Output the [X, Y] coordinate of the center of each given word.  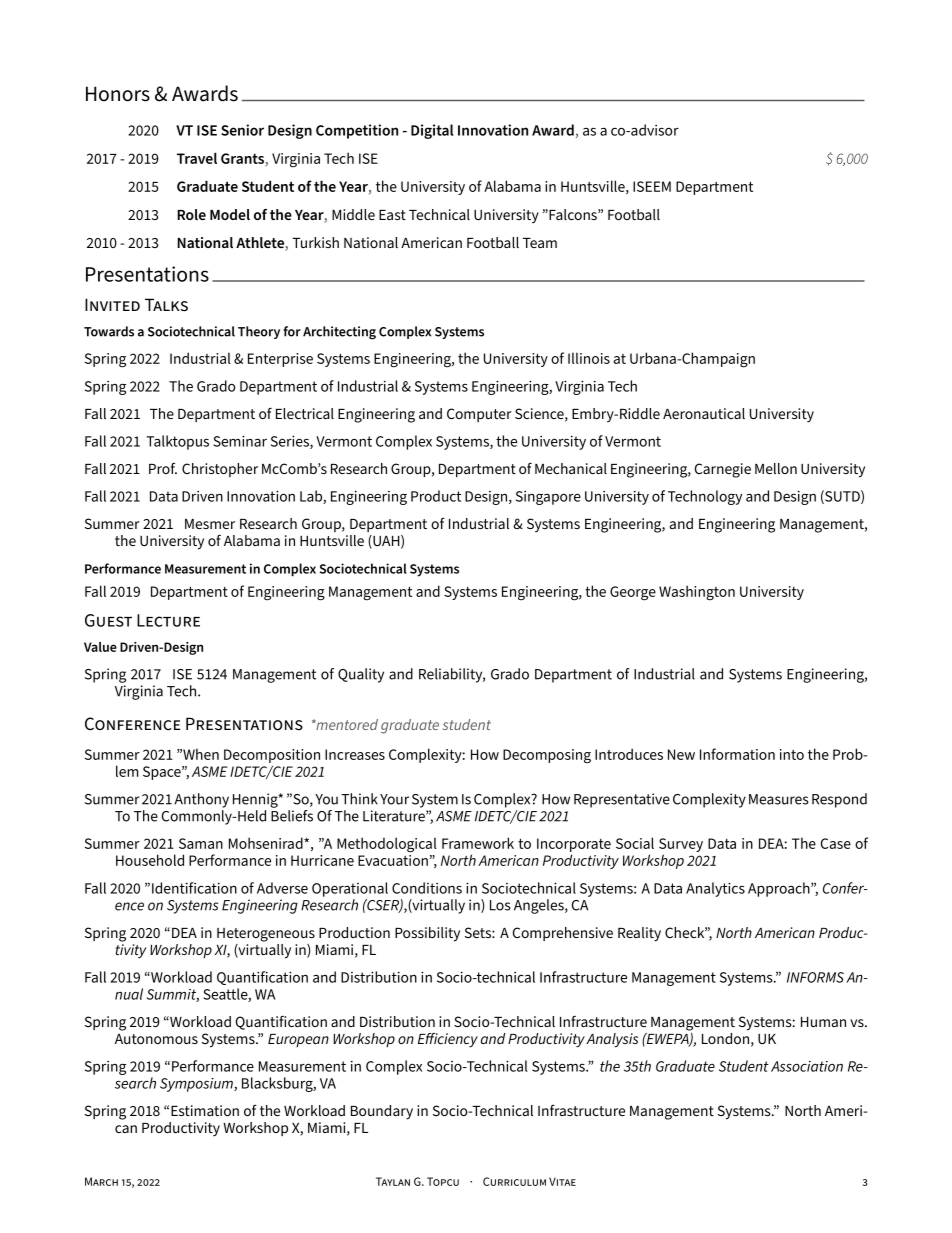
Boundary [382, 1112]
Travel [197, 158]
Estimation [205, 1110]
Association [807, 1066]
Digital [432, 131]
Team [540, 243]
